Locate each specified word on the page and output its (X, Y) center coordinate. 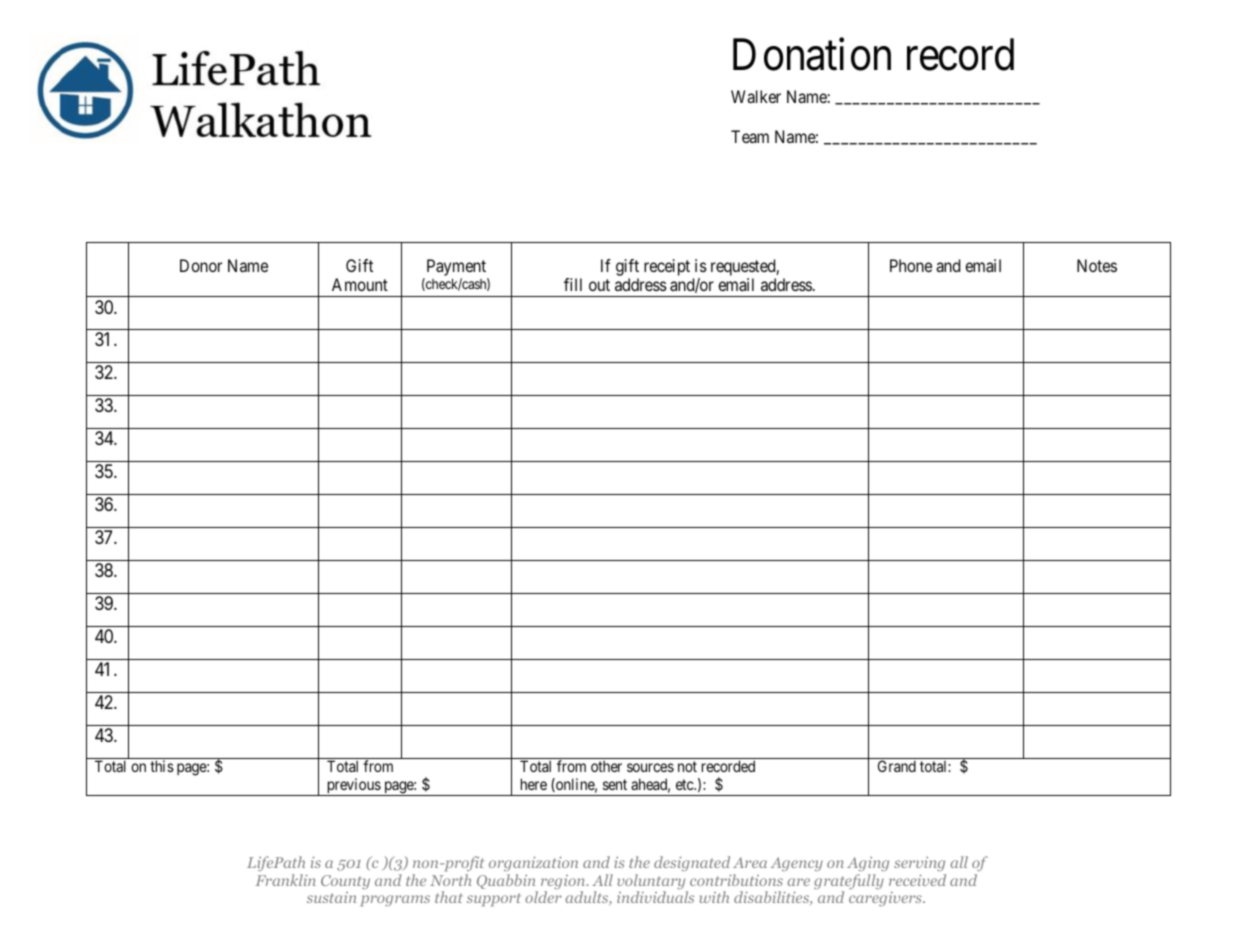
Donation (812, 54)
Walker (756, 96)
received (917, 880)
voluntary (653, 883)
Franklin (286, 880)
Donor (201, 265)
